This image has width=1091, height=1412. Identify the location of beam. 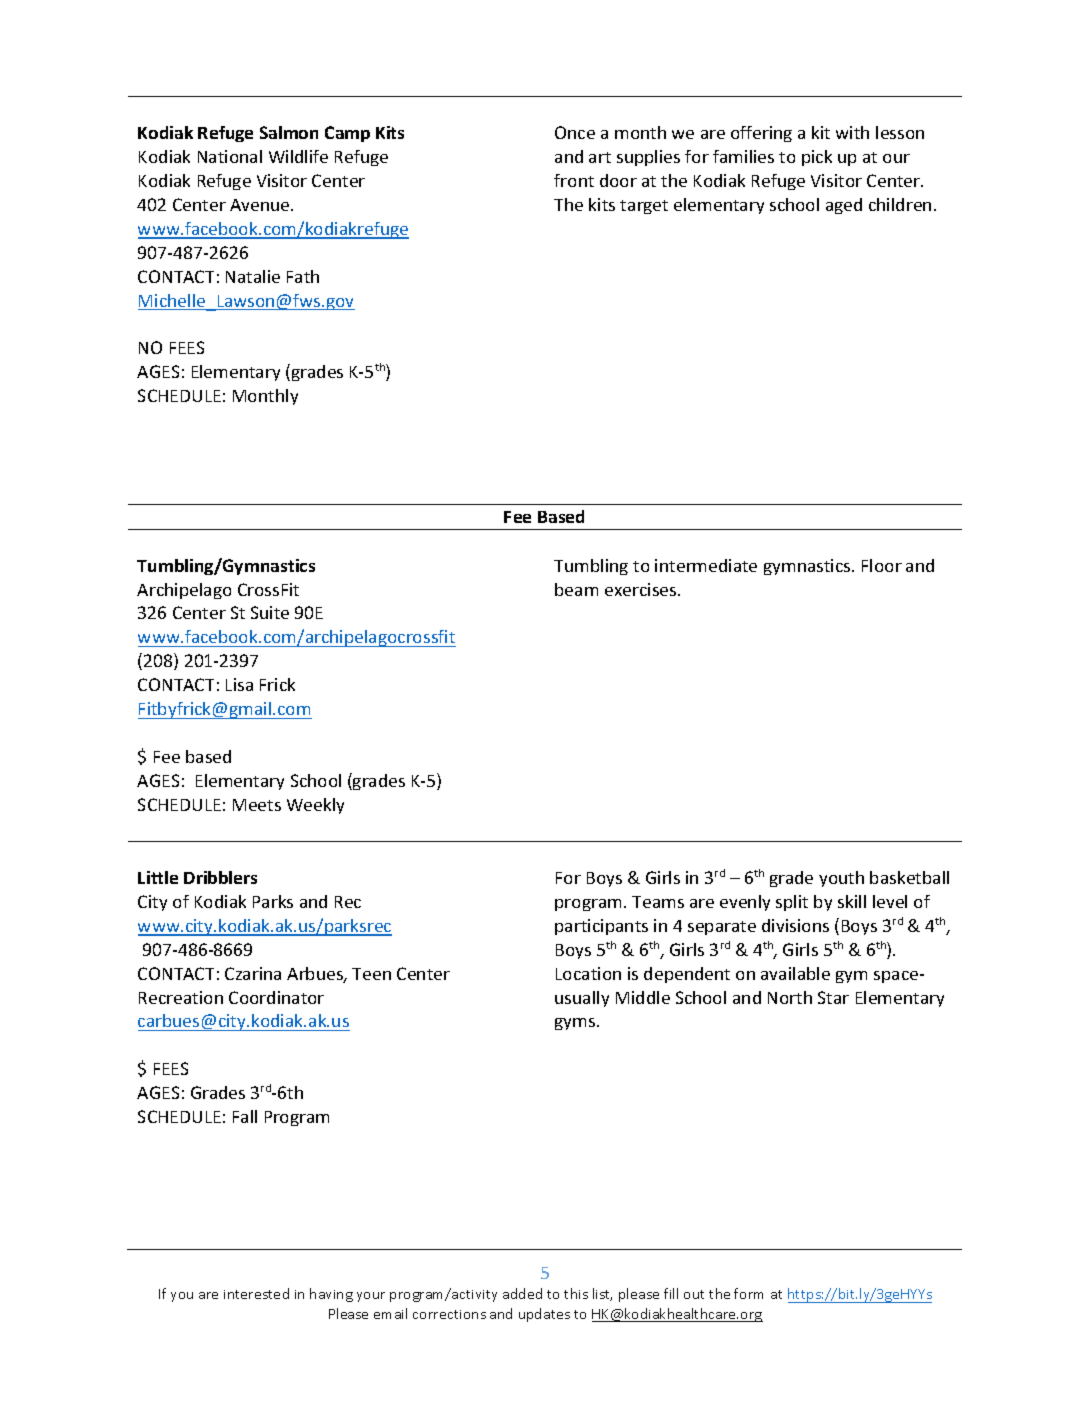
(576, 589).
